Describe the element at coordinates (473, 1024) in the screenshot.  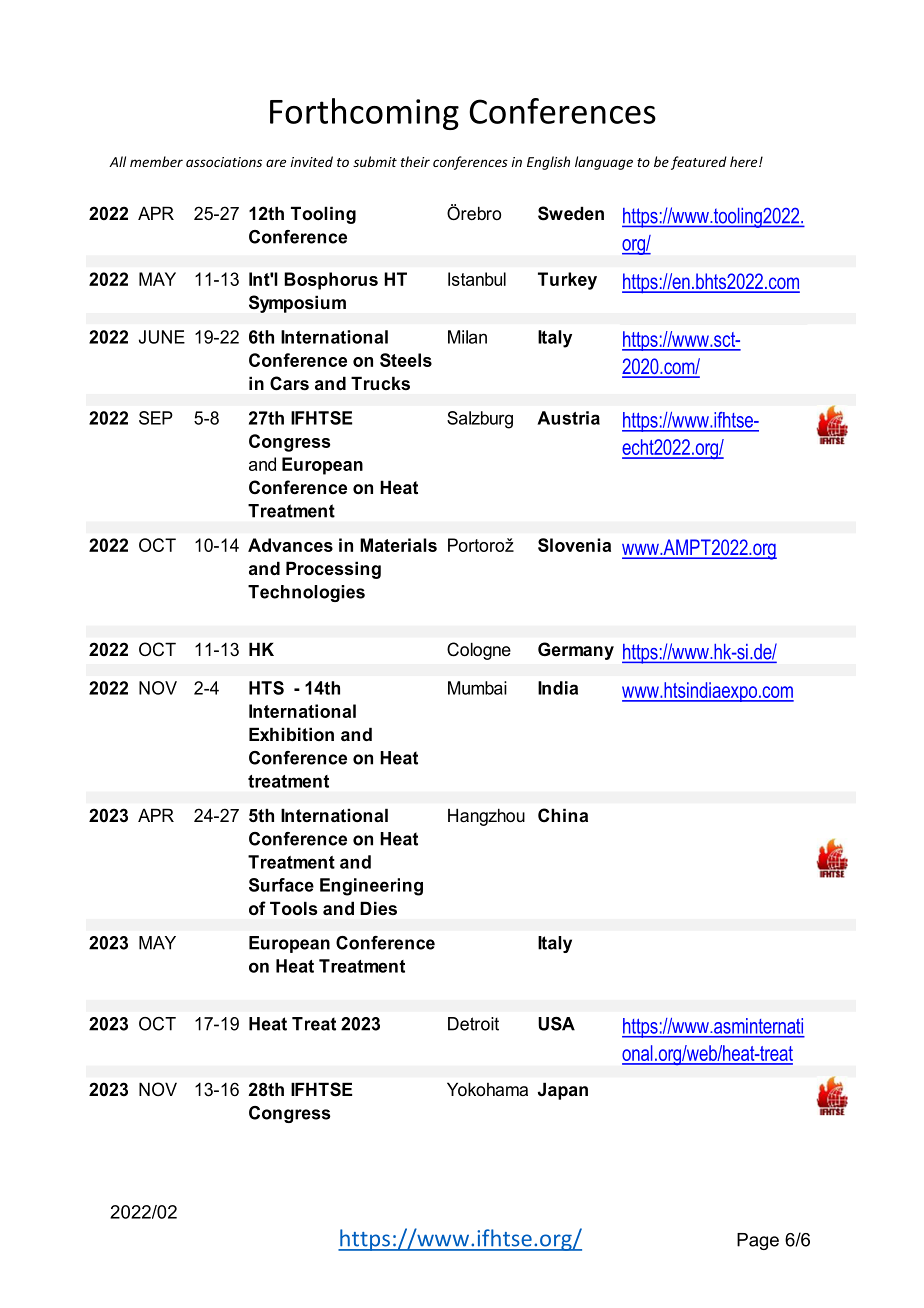
I see `Detroit` at that location.
